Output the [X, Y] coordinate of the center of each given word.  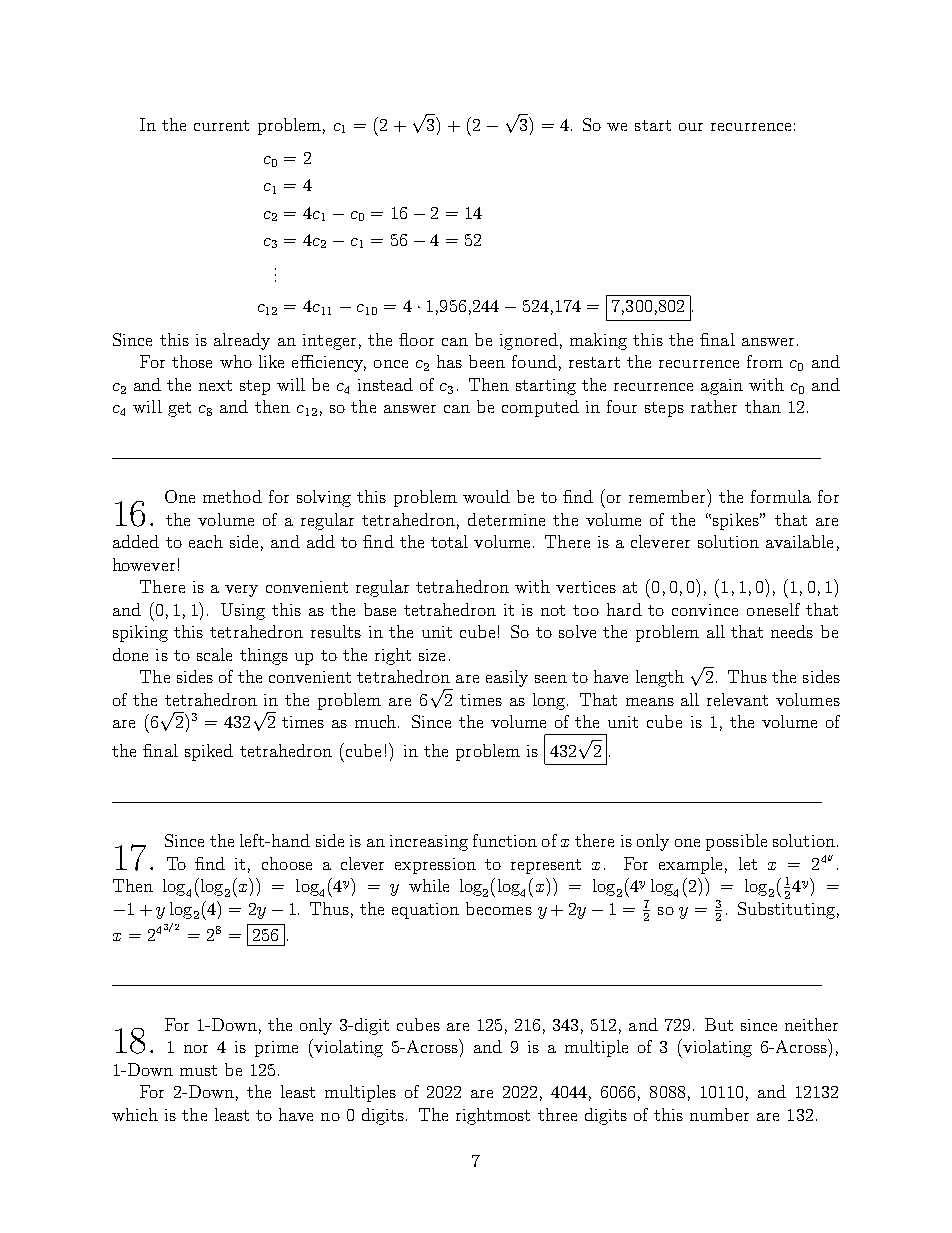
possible [736, 842]
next [215, 385]
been [487, 361]
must [198, 1070]
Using [243, 611]
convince [705, 610]
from [765, 361]
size [432, 655]
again [722, 387]
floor [416, 339]
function [505, 840]
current [221, 125]
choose [287, 863]
